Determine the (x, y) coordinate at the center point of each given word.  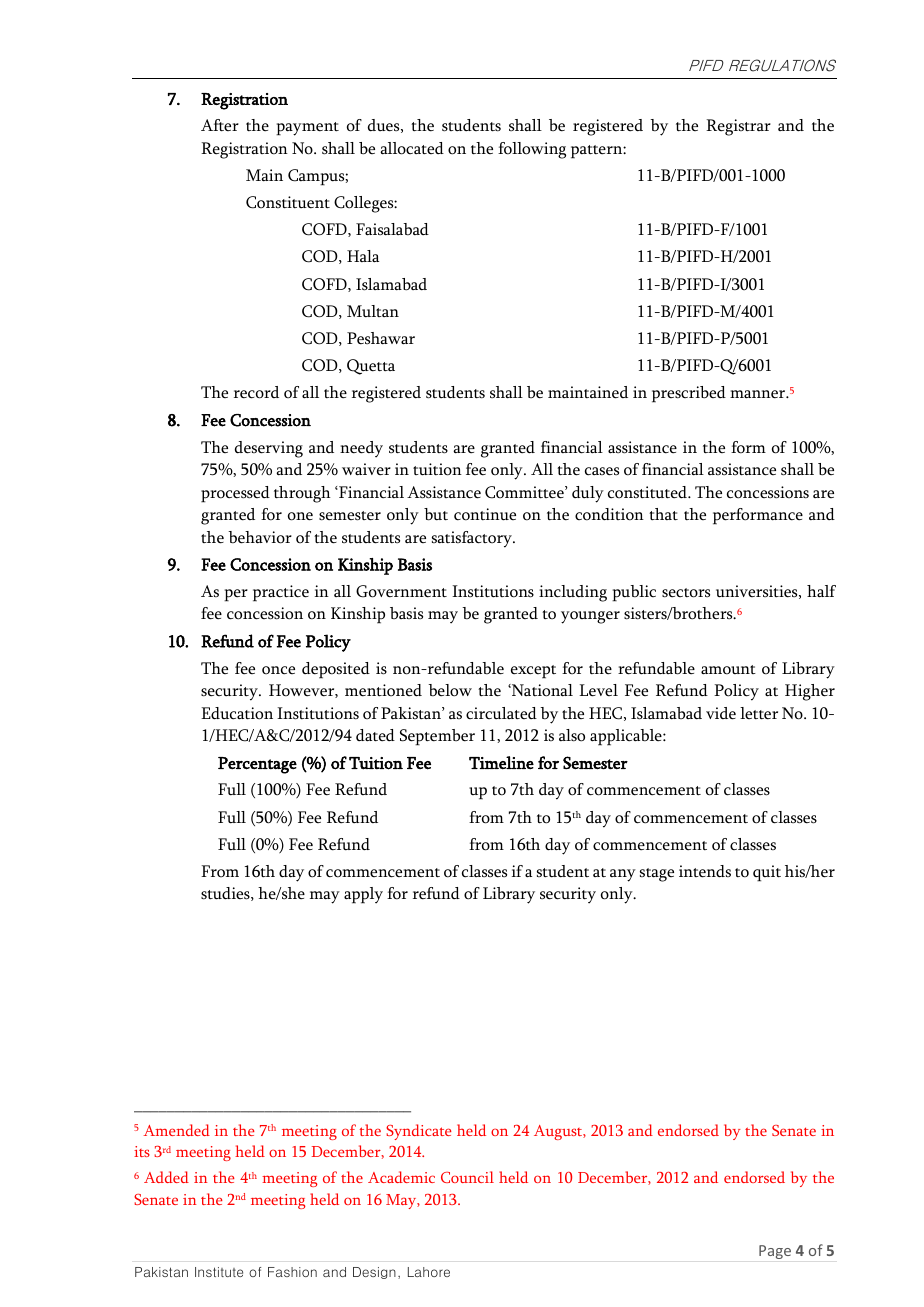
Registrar (738, 127)
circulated (501, 713)
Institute (219, 1272)
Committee (525, 492)
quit (767, 873)
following (532, 150)
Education (237, 713)
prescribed (689, 394)
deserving (269, 449)
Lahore (429, 1272)
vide (721, 713)
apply (363, 895)
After (220, 125)
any (623, 875)
